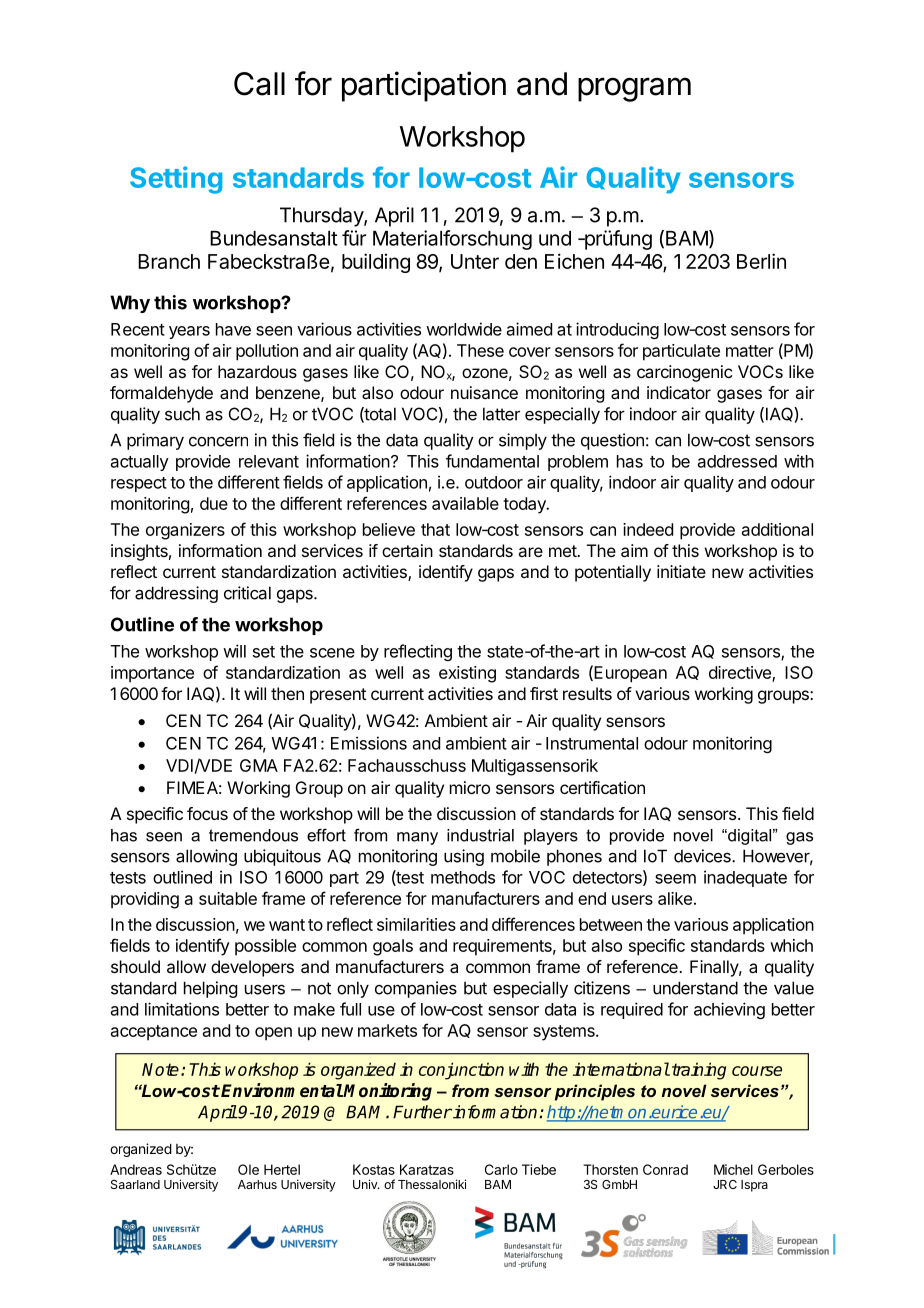  What do you see at coordinates (501, 1169) in the screenshot?
I see `Carlo` at bounding box center [501, 1169].
